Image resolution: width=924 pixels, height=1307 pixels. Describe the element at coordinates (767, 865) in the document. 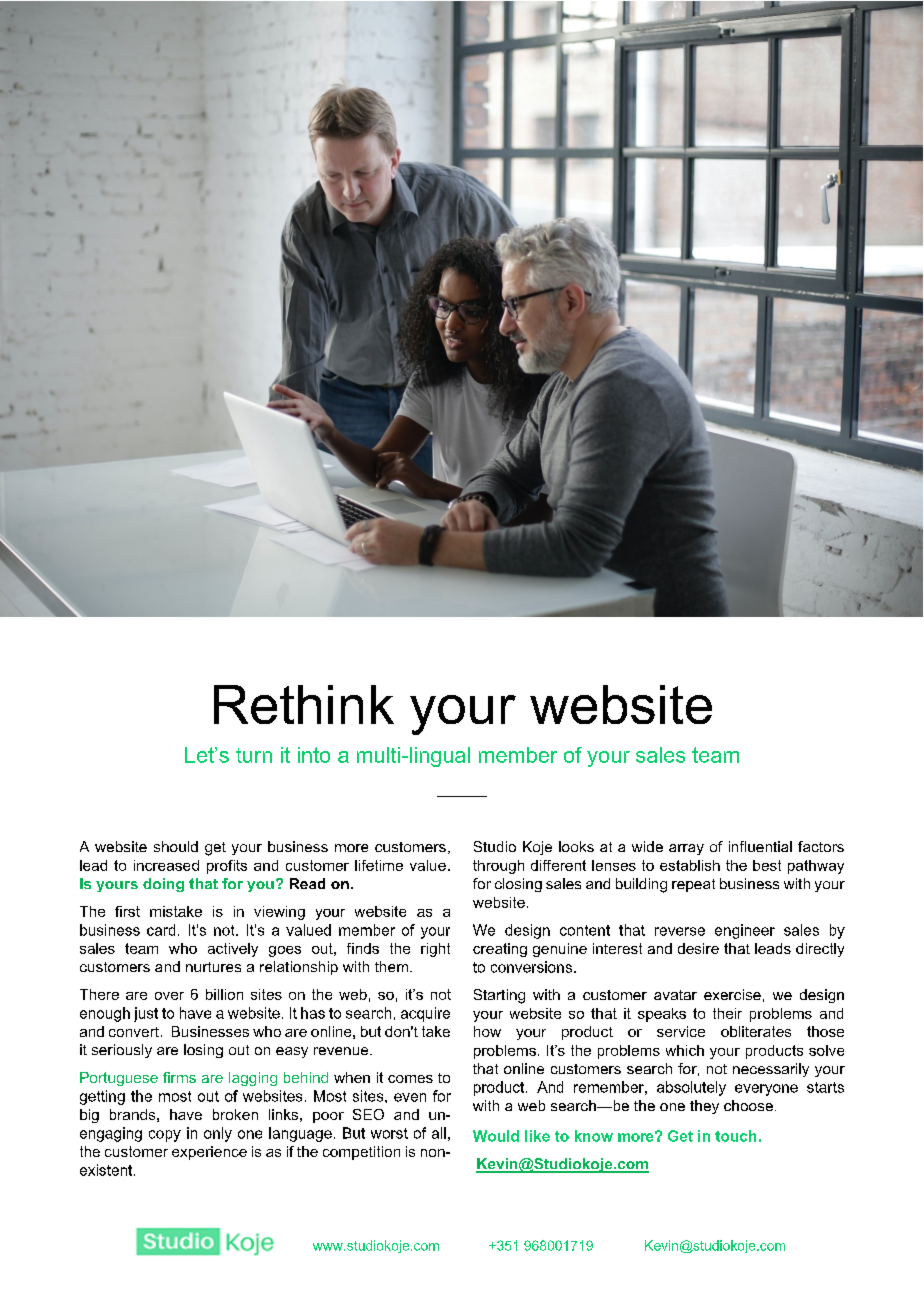

I see `best` at that location.
